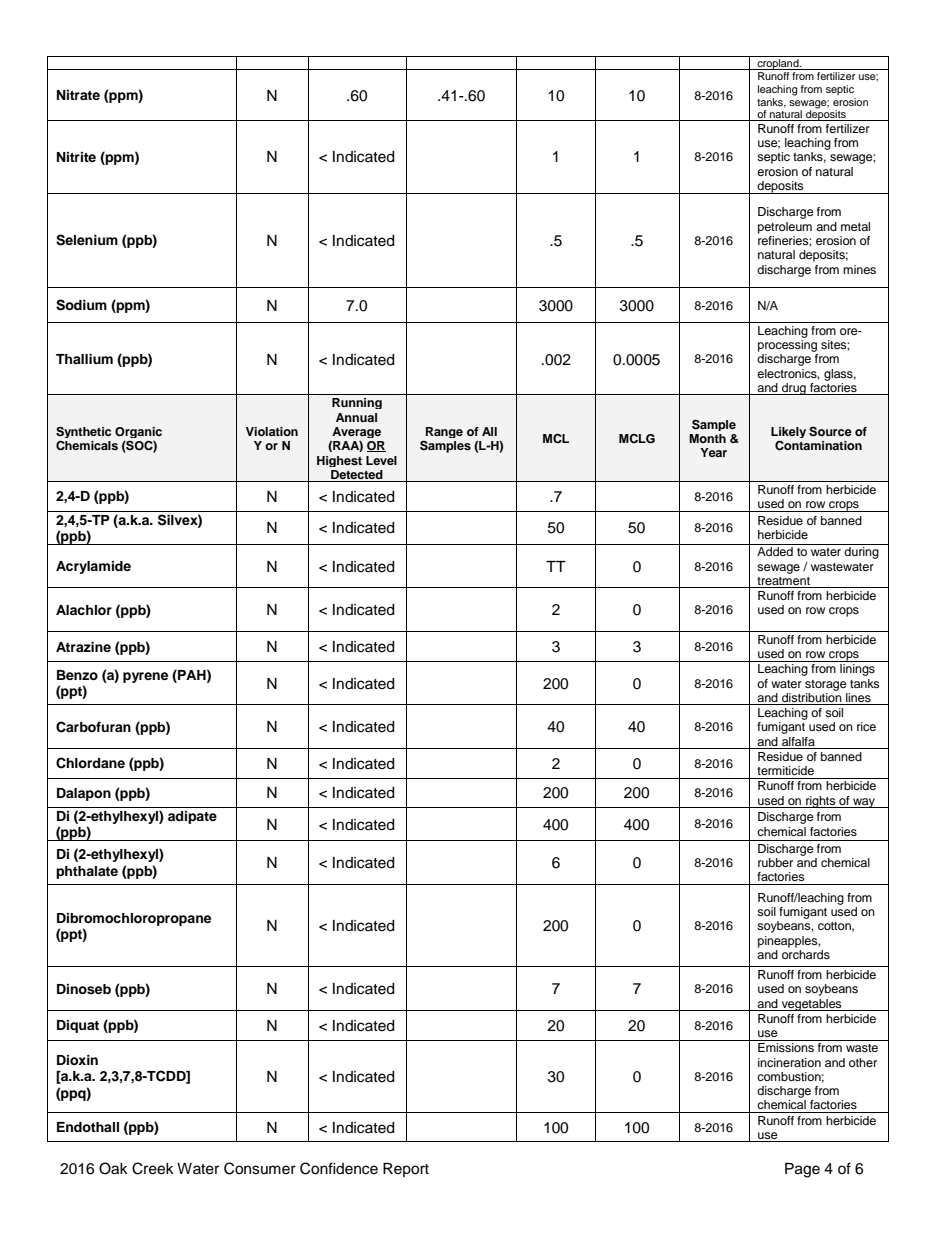  What do you see at coordinates (153, 1168) in the image?
I see `Creek` at bounding box center [153, 1168].
